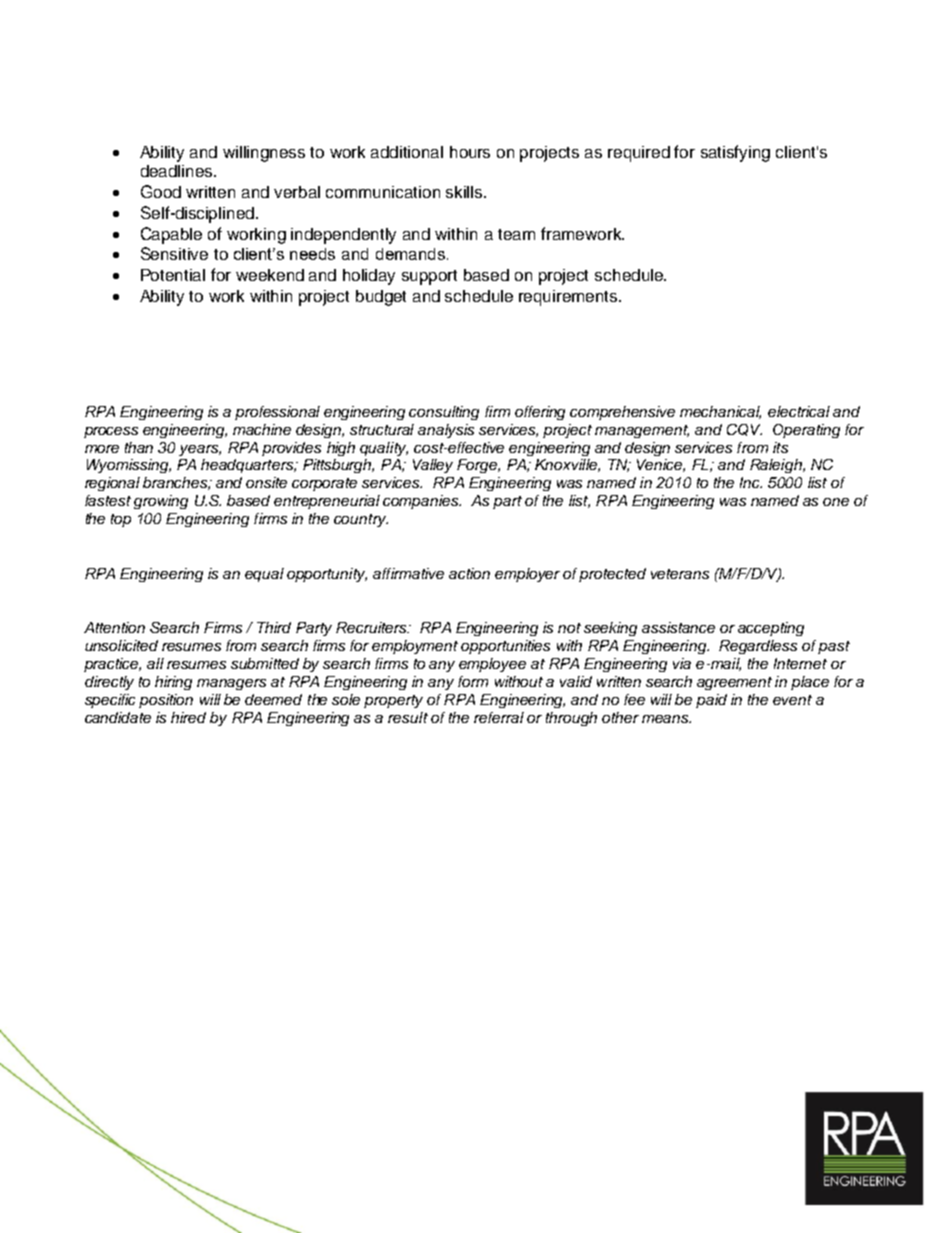 The image size is (952, 1233). What do you see at coordinates (470, 152) in the screenshot?
I see `hours` at bounding box center [470, 152].
